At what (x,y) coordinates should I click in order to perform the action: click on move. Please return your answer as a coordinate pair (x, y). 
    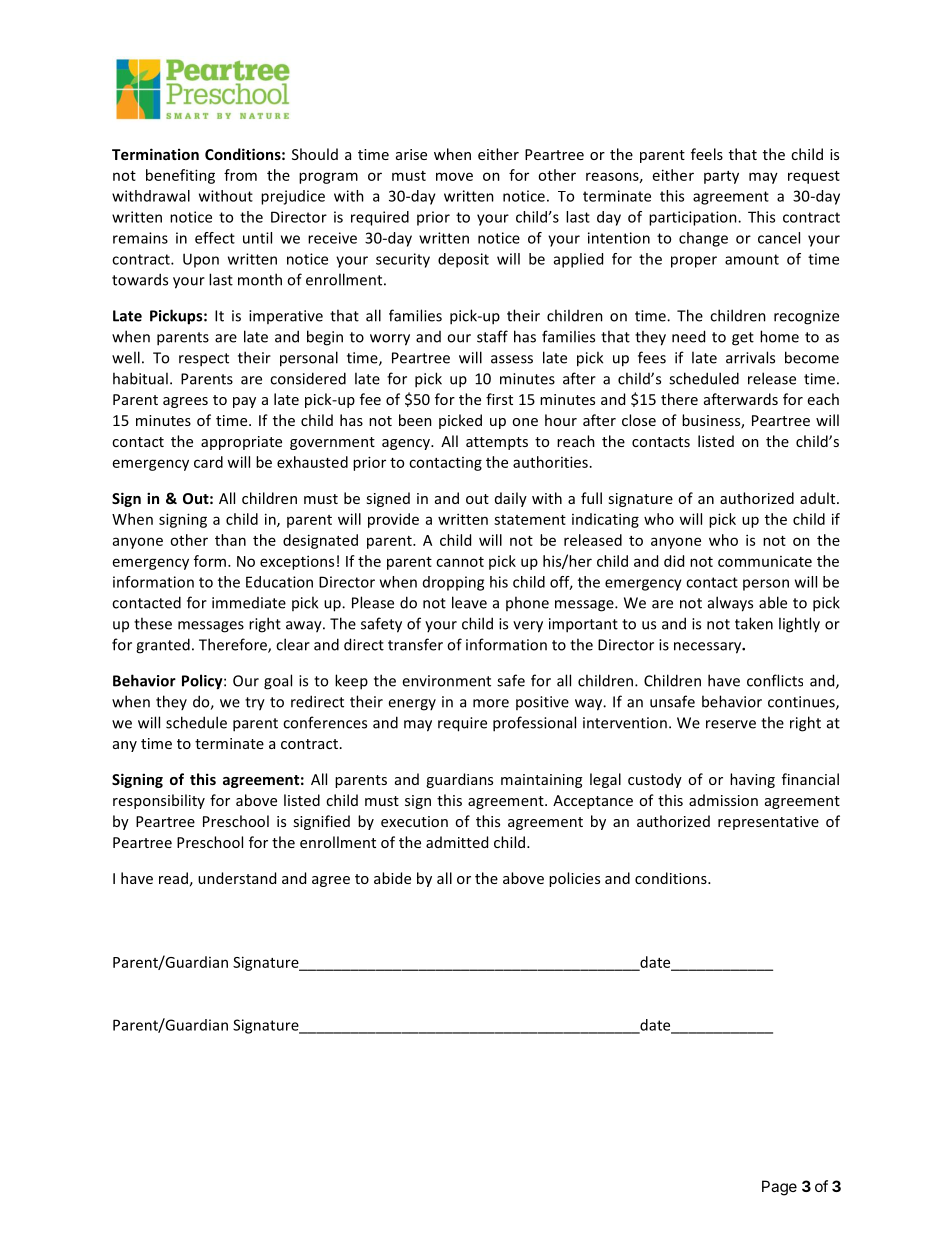
    Looking at the image, I should click on (454, 176).
